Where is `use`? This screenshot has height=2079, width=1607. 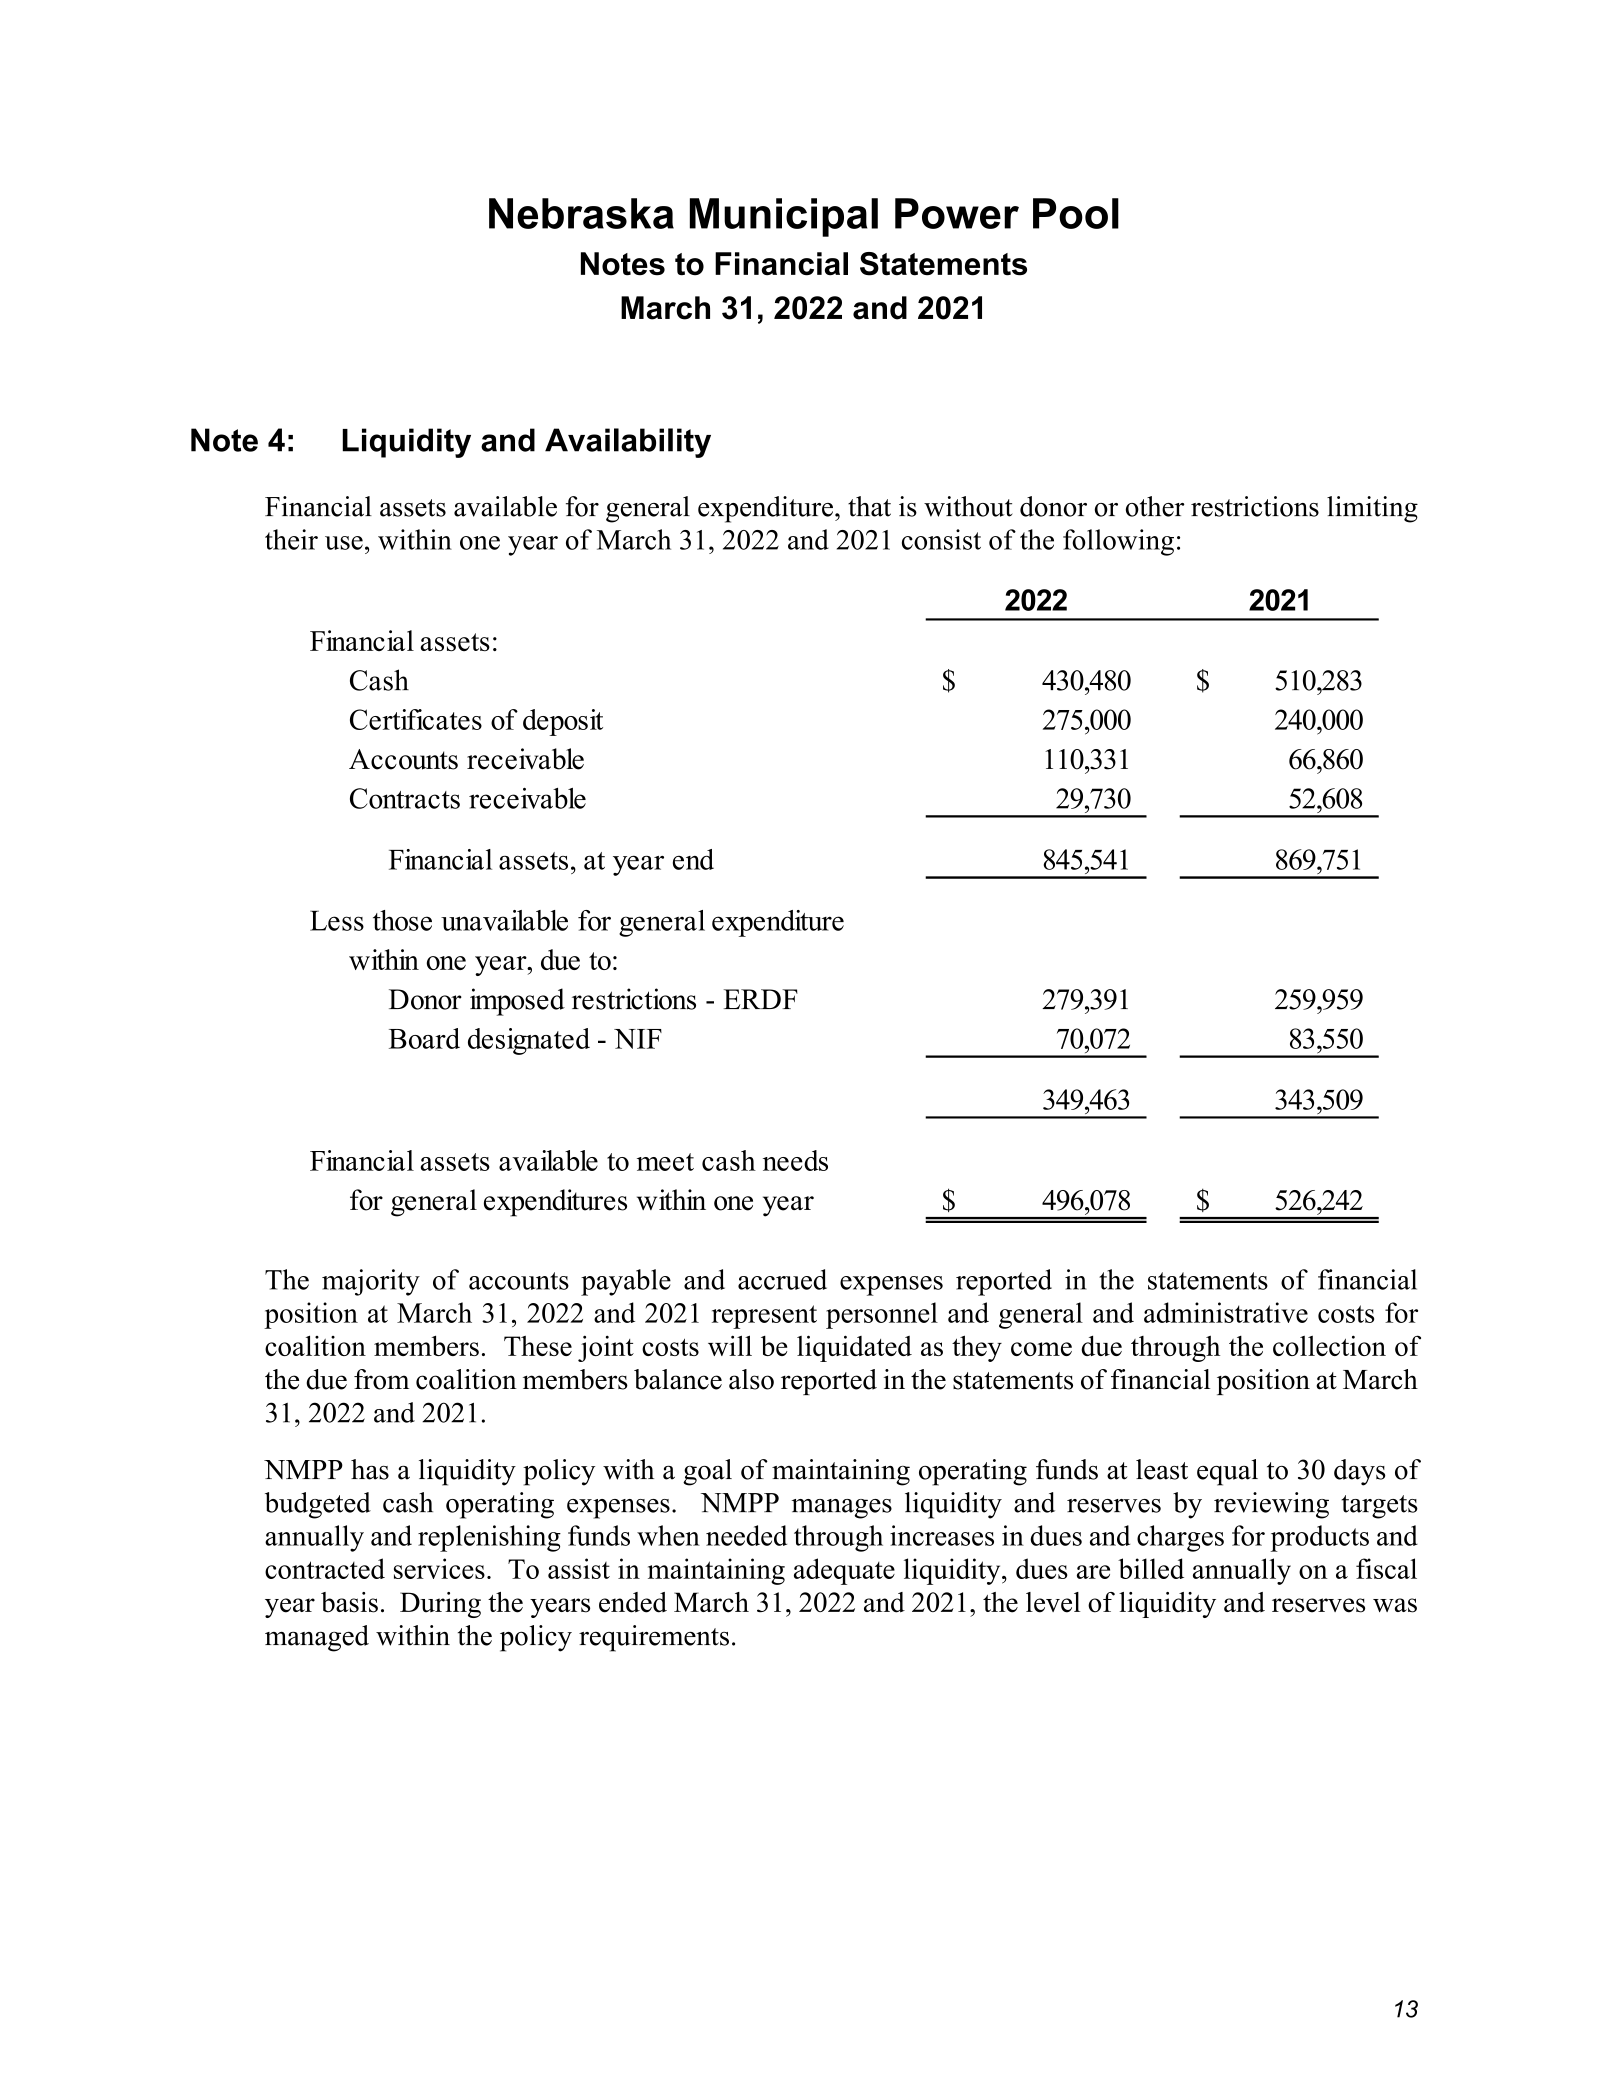 use is located at coordinates (344, 543).
